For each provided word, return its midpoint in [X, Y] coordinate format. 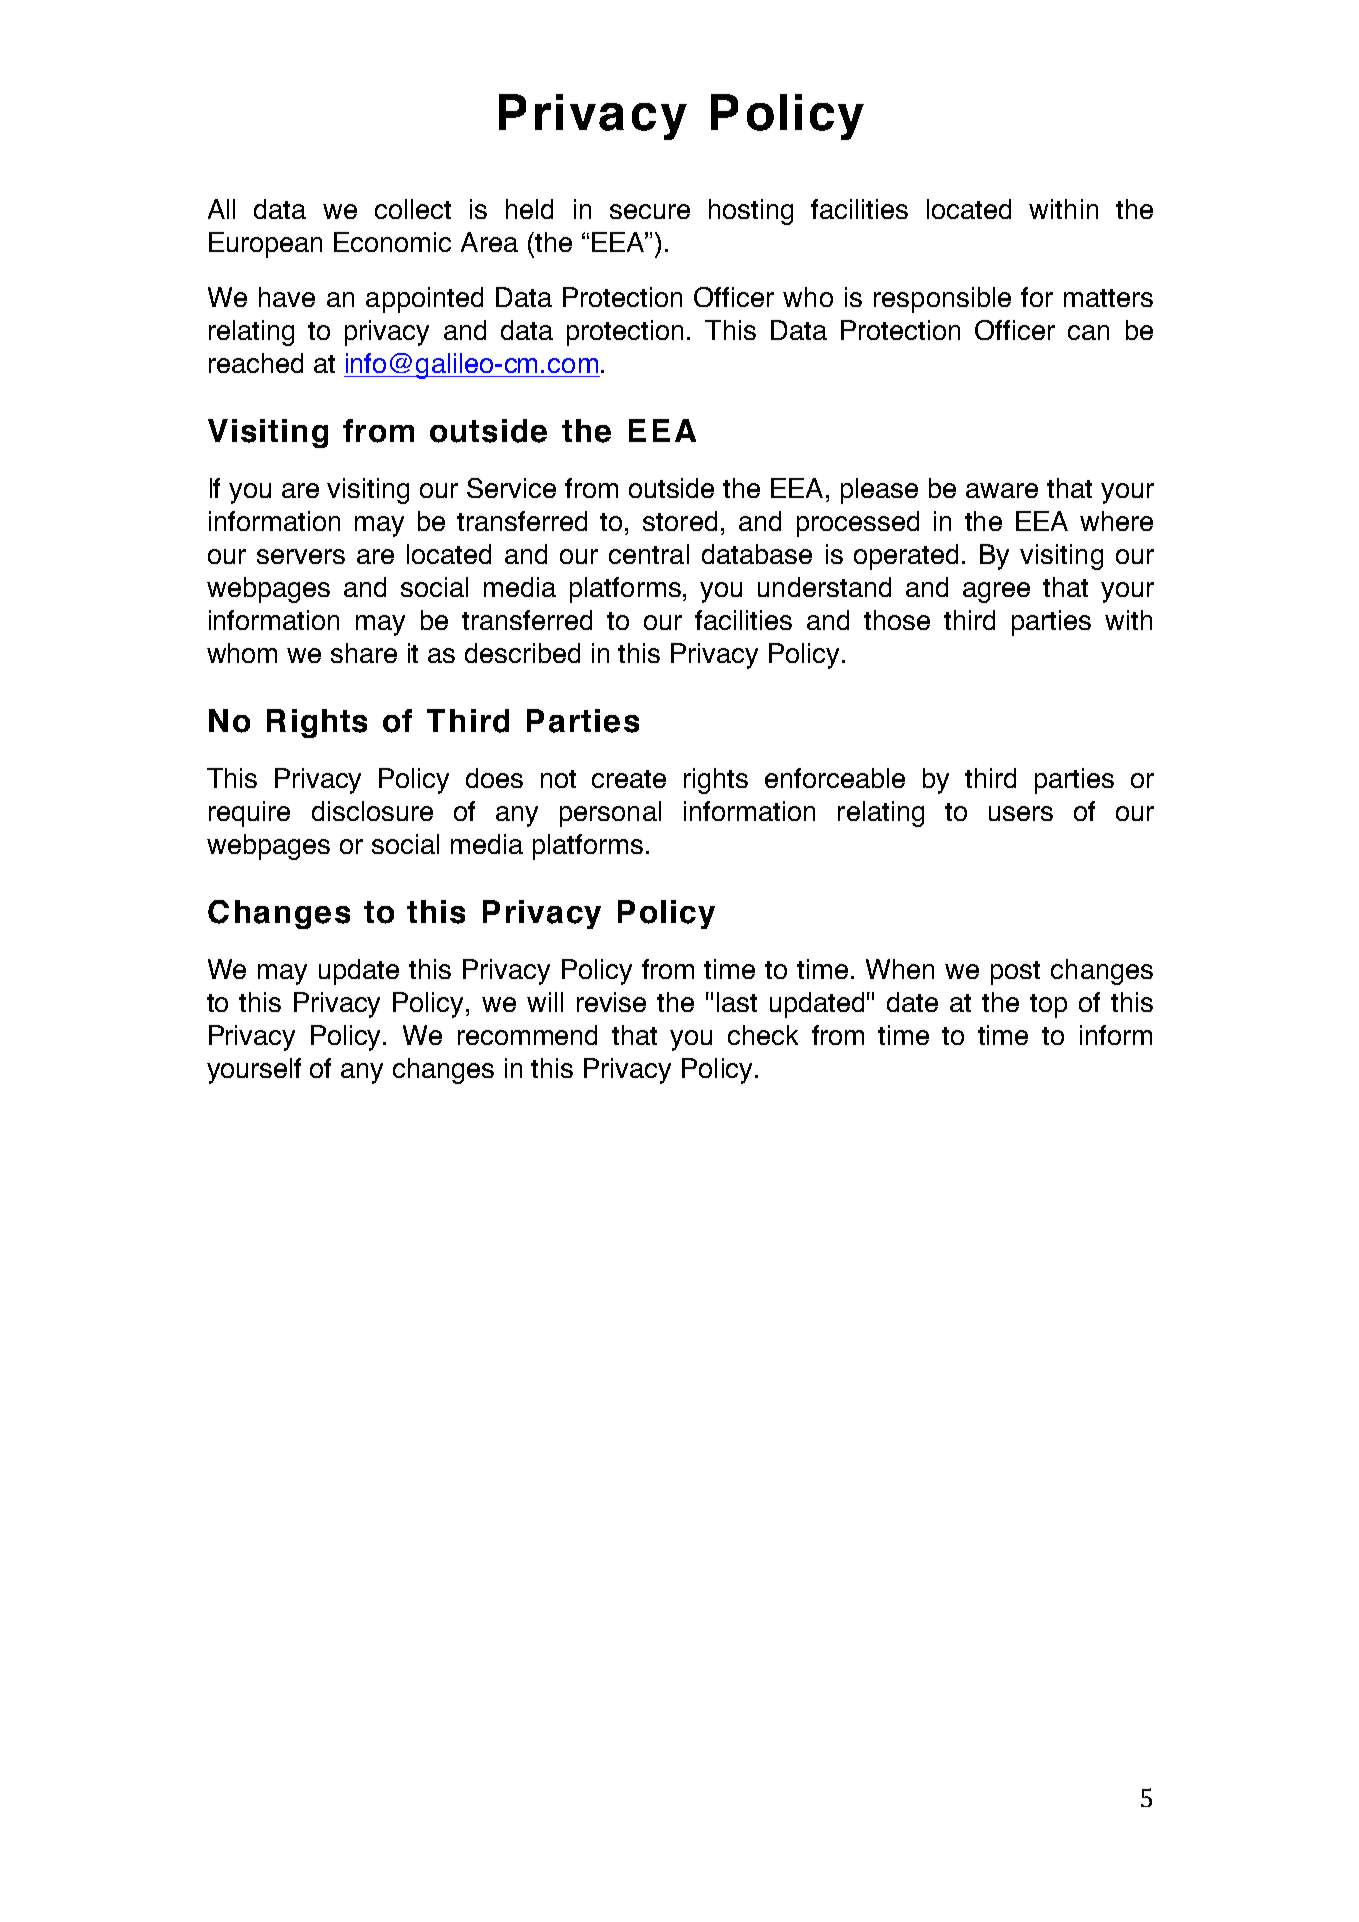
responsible [942, 300]
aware [1002, 490]
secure [650, 211]
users [1021, 813]
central [649, 554]
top [1048, 1006]
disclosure [372, 811]
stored [680, 521]
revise [611, 1002]
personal [610, 814]
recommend [527, 1035]
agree [996, 592]
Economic [392, 242]
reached [256, 363]
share [364, 653]
